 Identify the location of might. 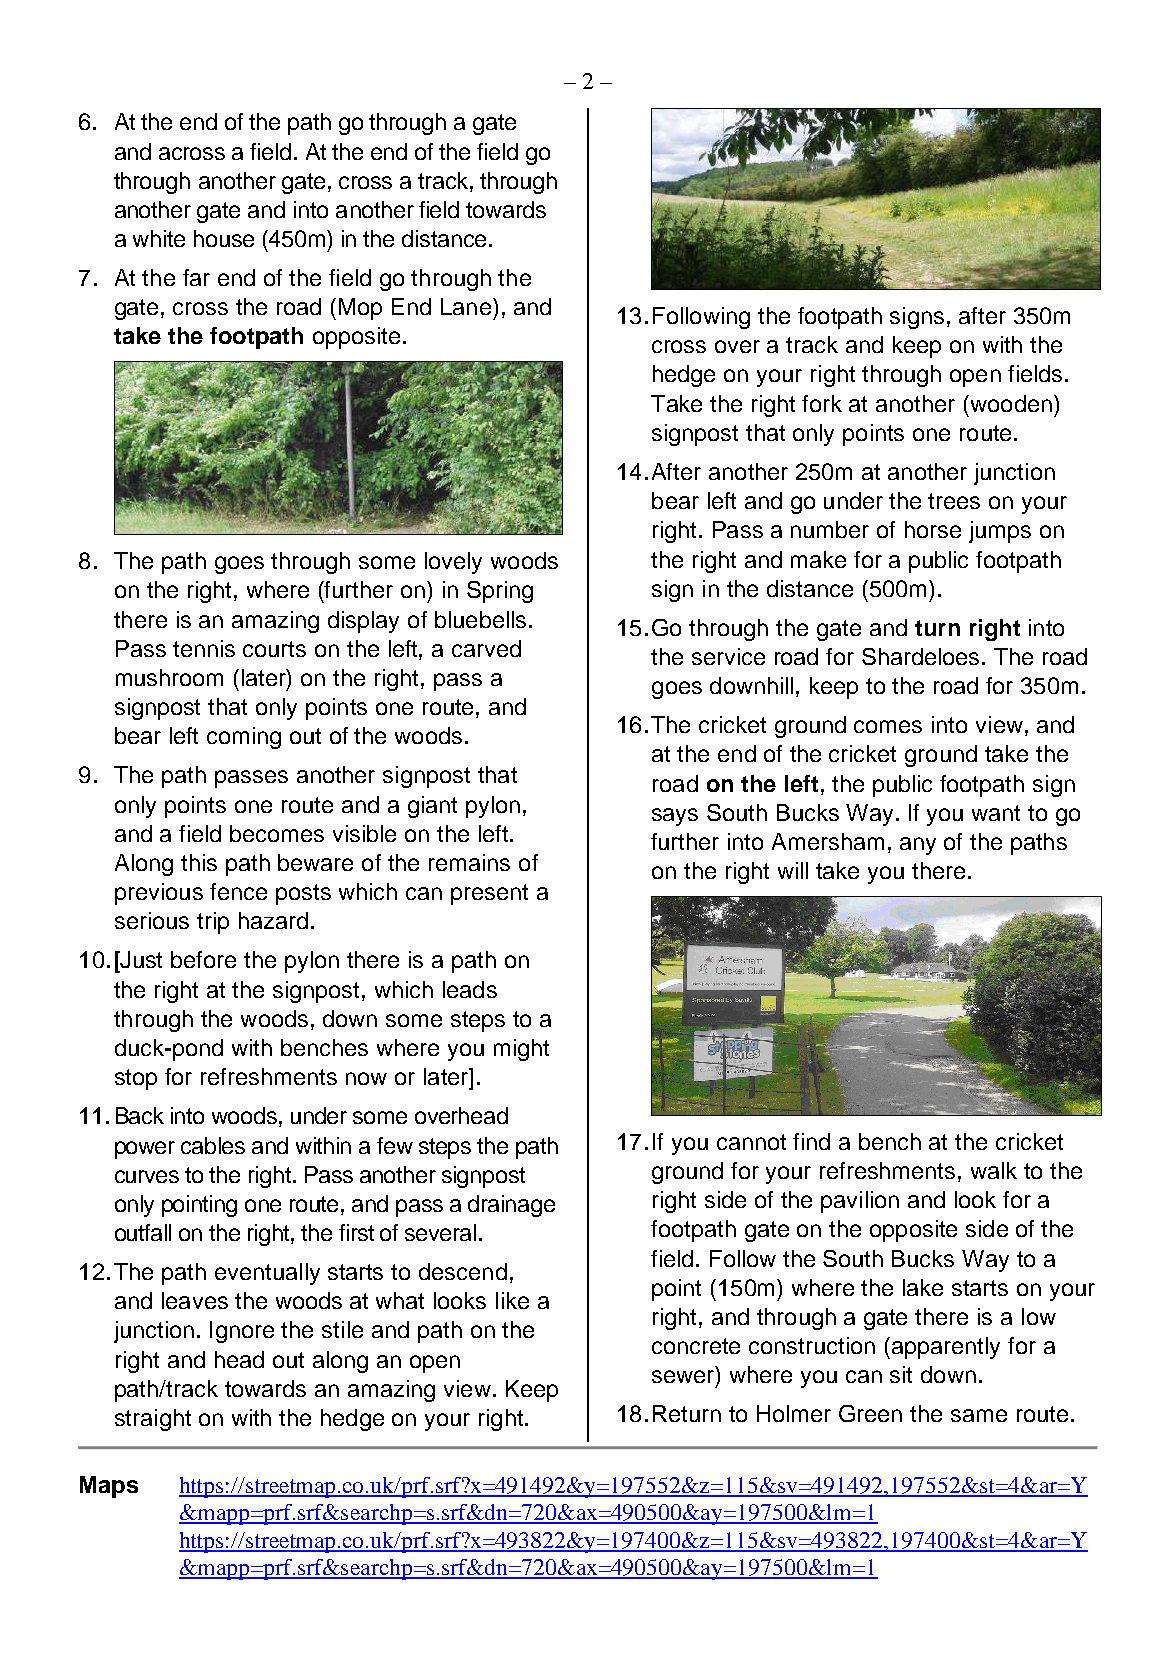
(521, 1050).
